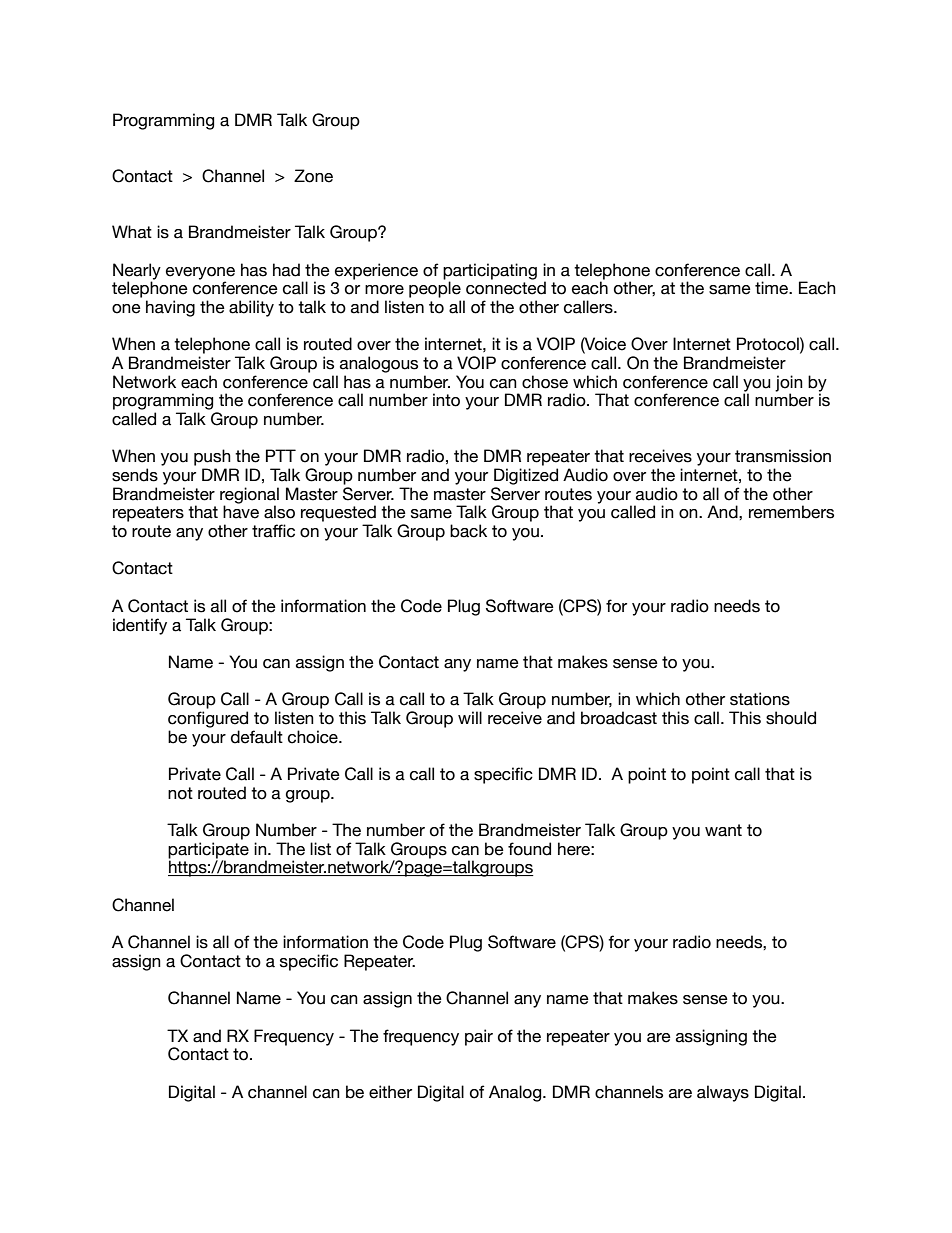 This screenshot has width=952, height=1233. Describe the element at coordinates (390, 1092) in the screenshot. I see `either` at that location.
